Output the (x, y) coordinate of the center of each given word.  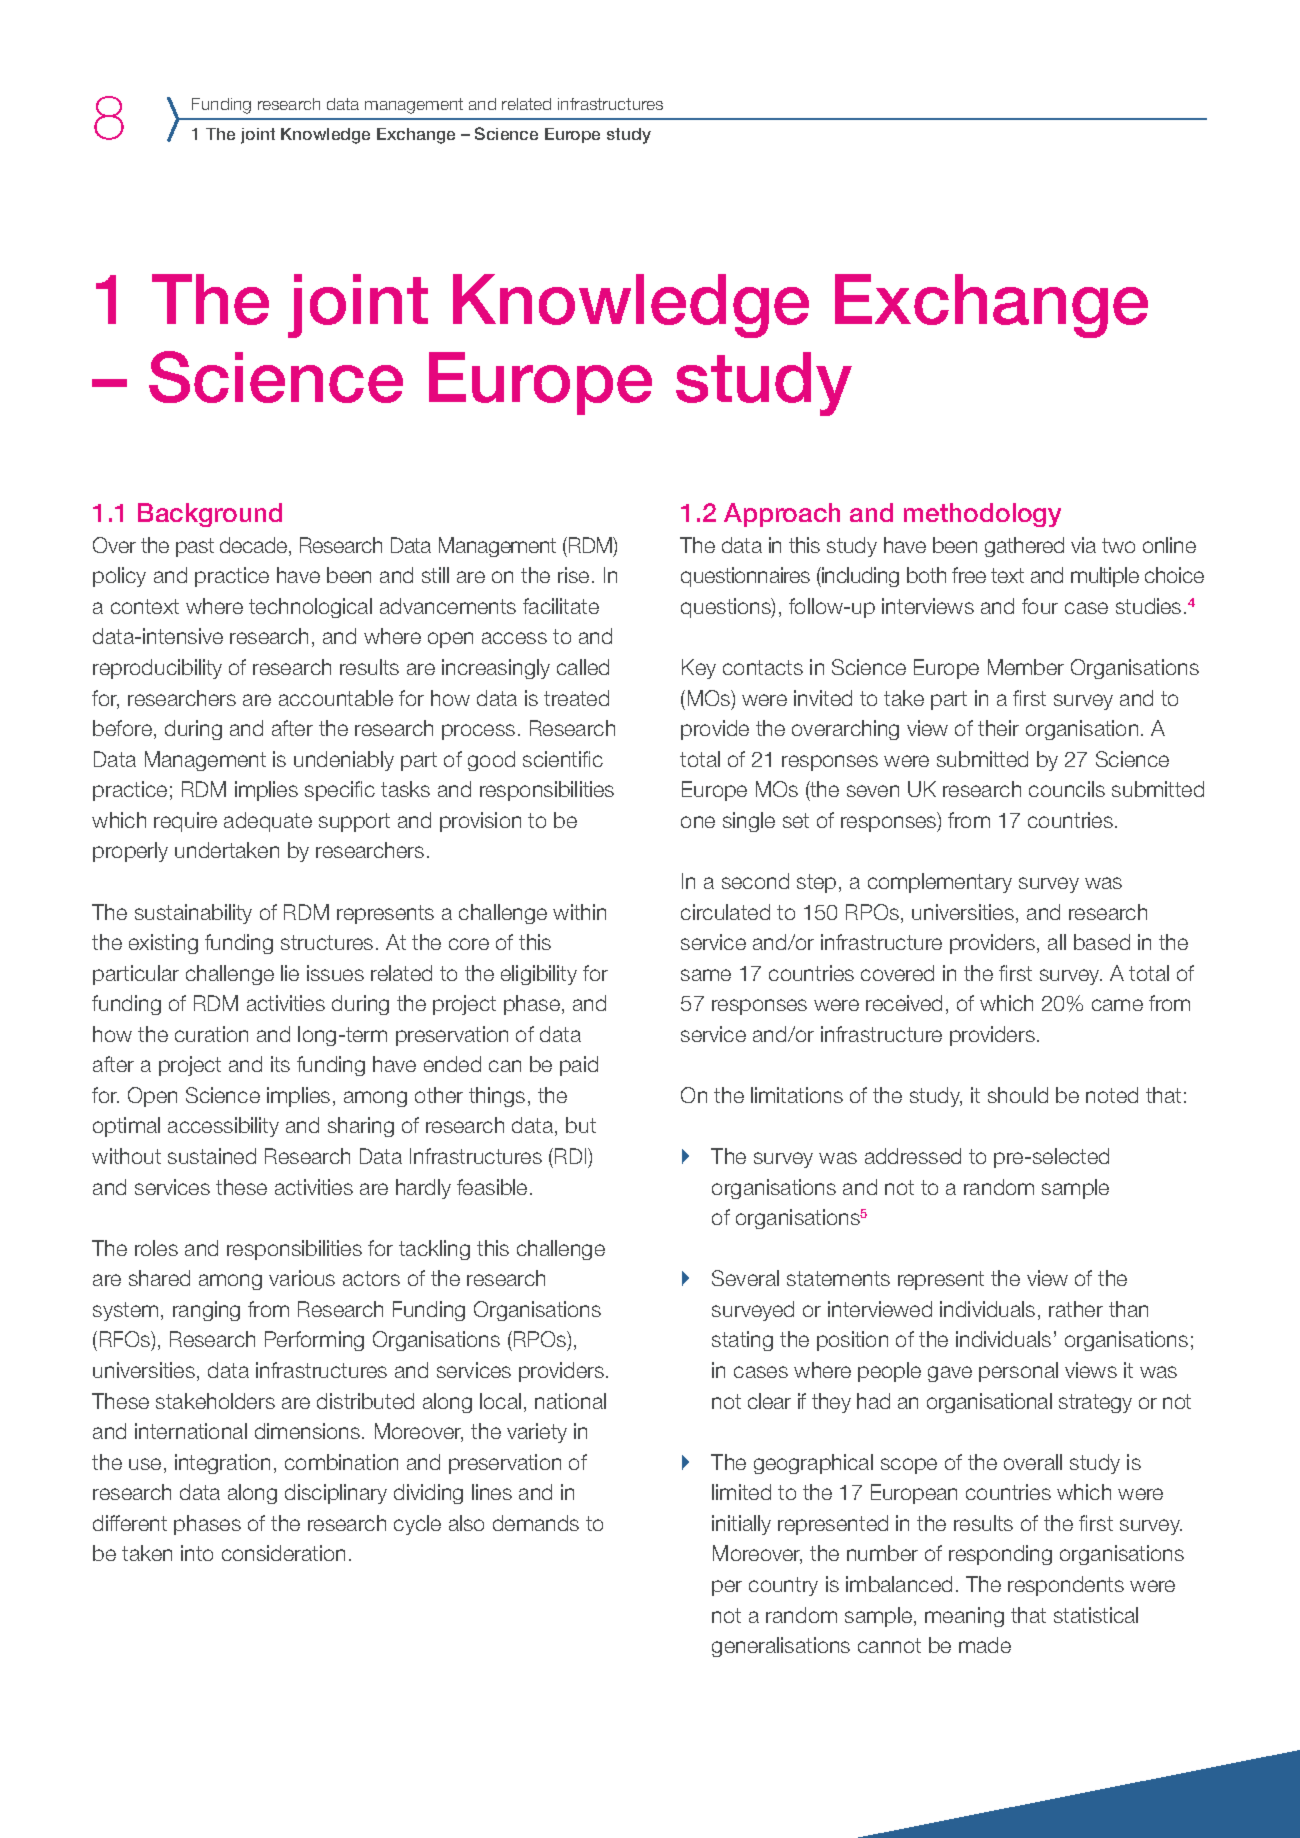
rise (573, 575)
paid (579, 1066)
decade (255, 546)
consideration (283, 1553)
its (280, 1064)
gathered (1024, 547)
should (1018, 1095)
